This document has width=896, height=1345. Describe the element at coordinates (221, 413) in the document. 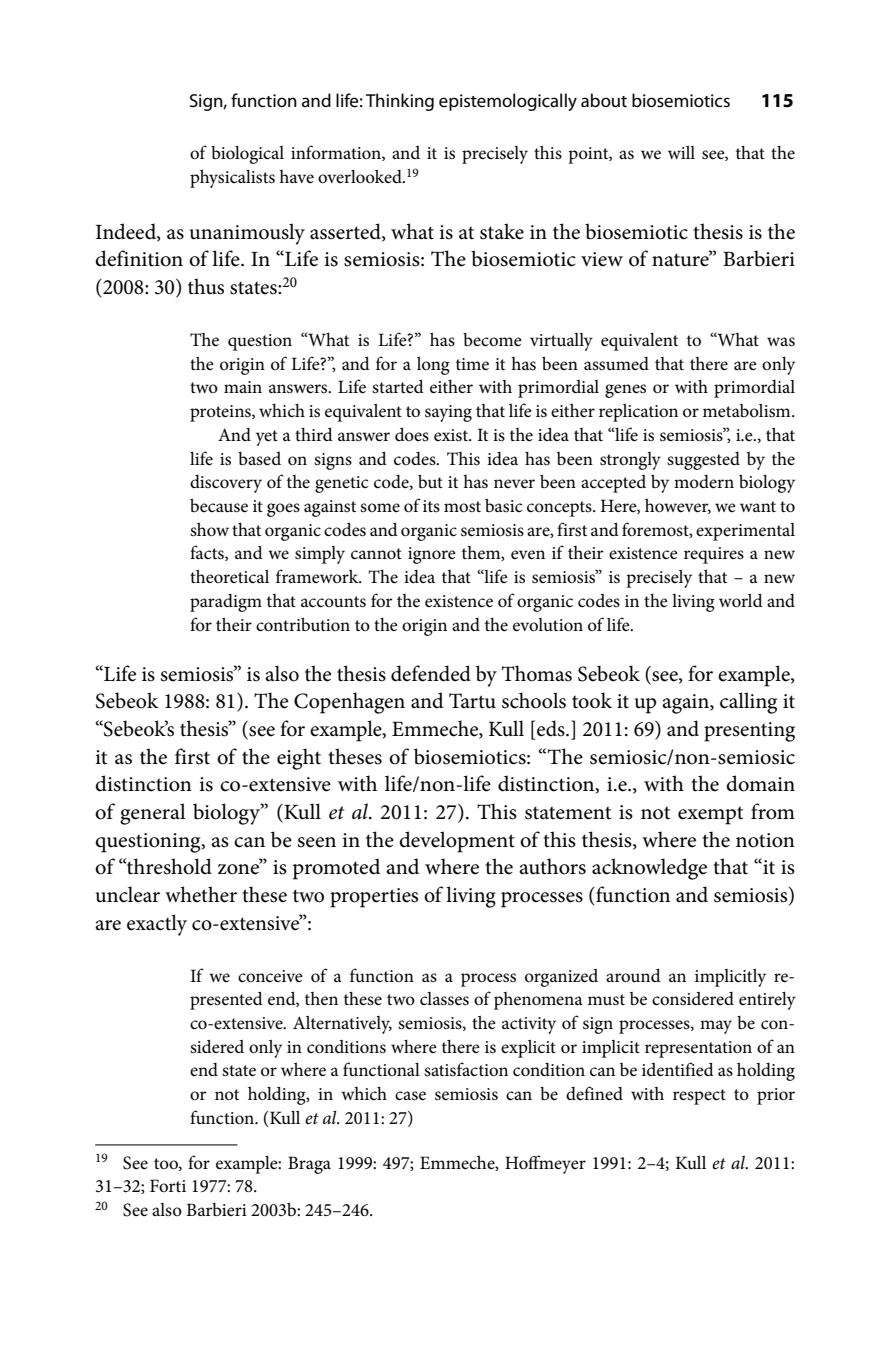

I see `proteins` at that location.
